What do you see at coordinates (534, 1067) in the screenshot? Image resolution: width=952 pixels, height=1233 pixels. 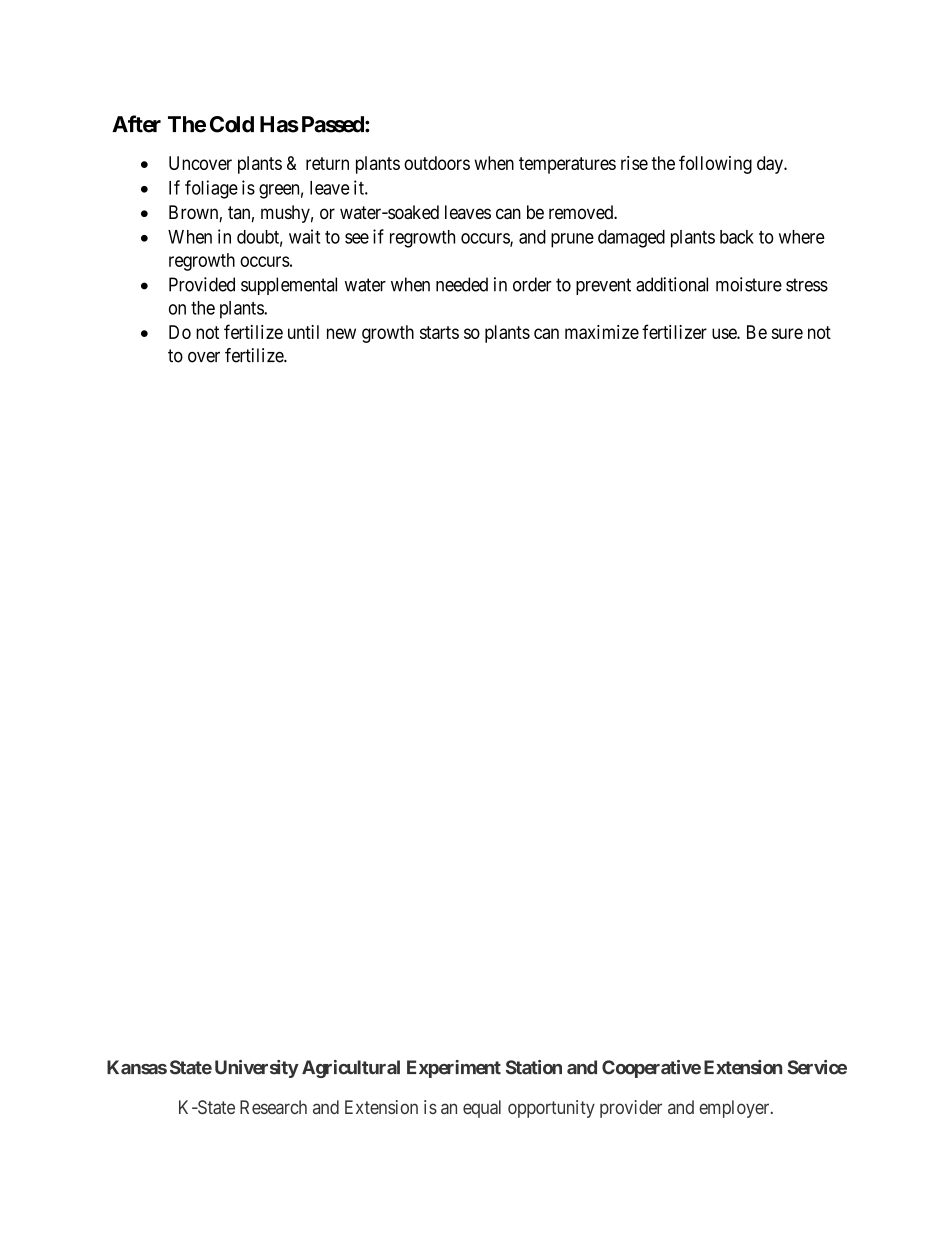 I see `Station` at bounding box center [534, 1067].
